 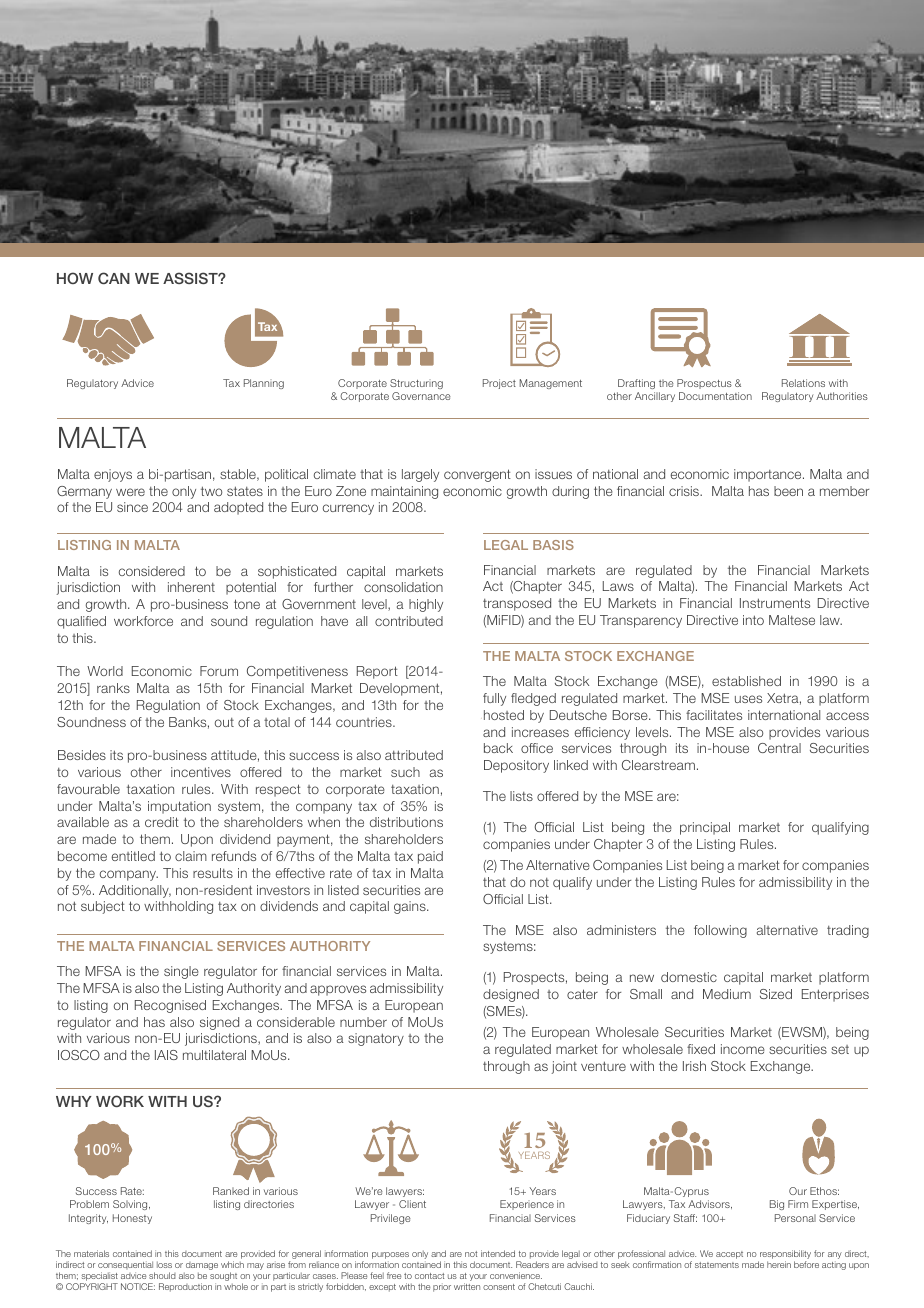 I want to click on accept, so click(x=729, y=1255).
